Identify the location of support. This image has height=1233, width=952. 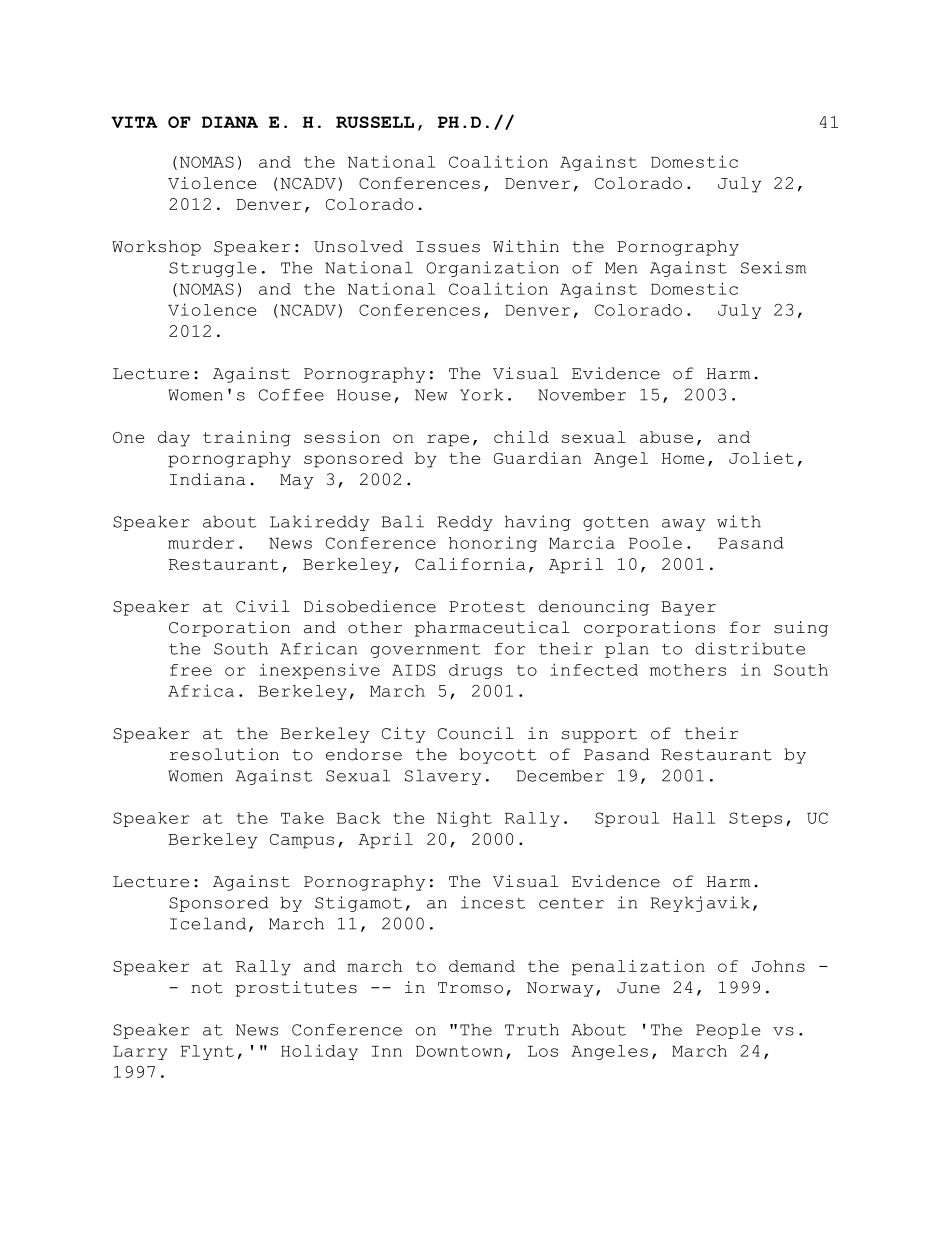
(599, 735).
